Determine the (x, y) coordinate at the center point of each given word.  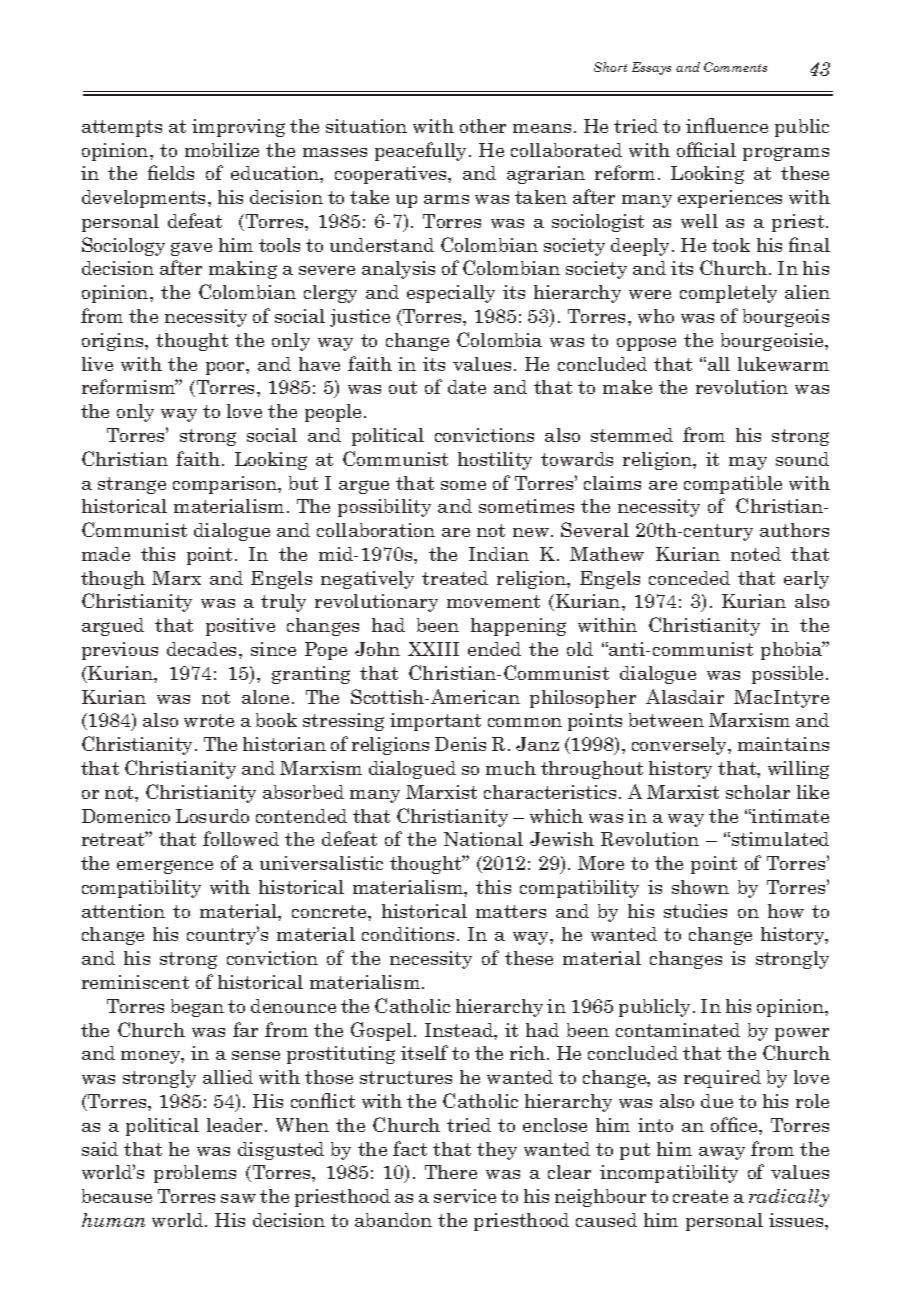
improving (238, 128)
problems (195, 1174)
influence (727, 125)
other (483, 126)
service (465, 1196)
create (700, 1196)
